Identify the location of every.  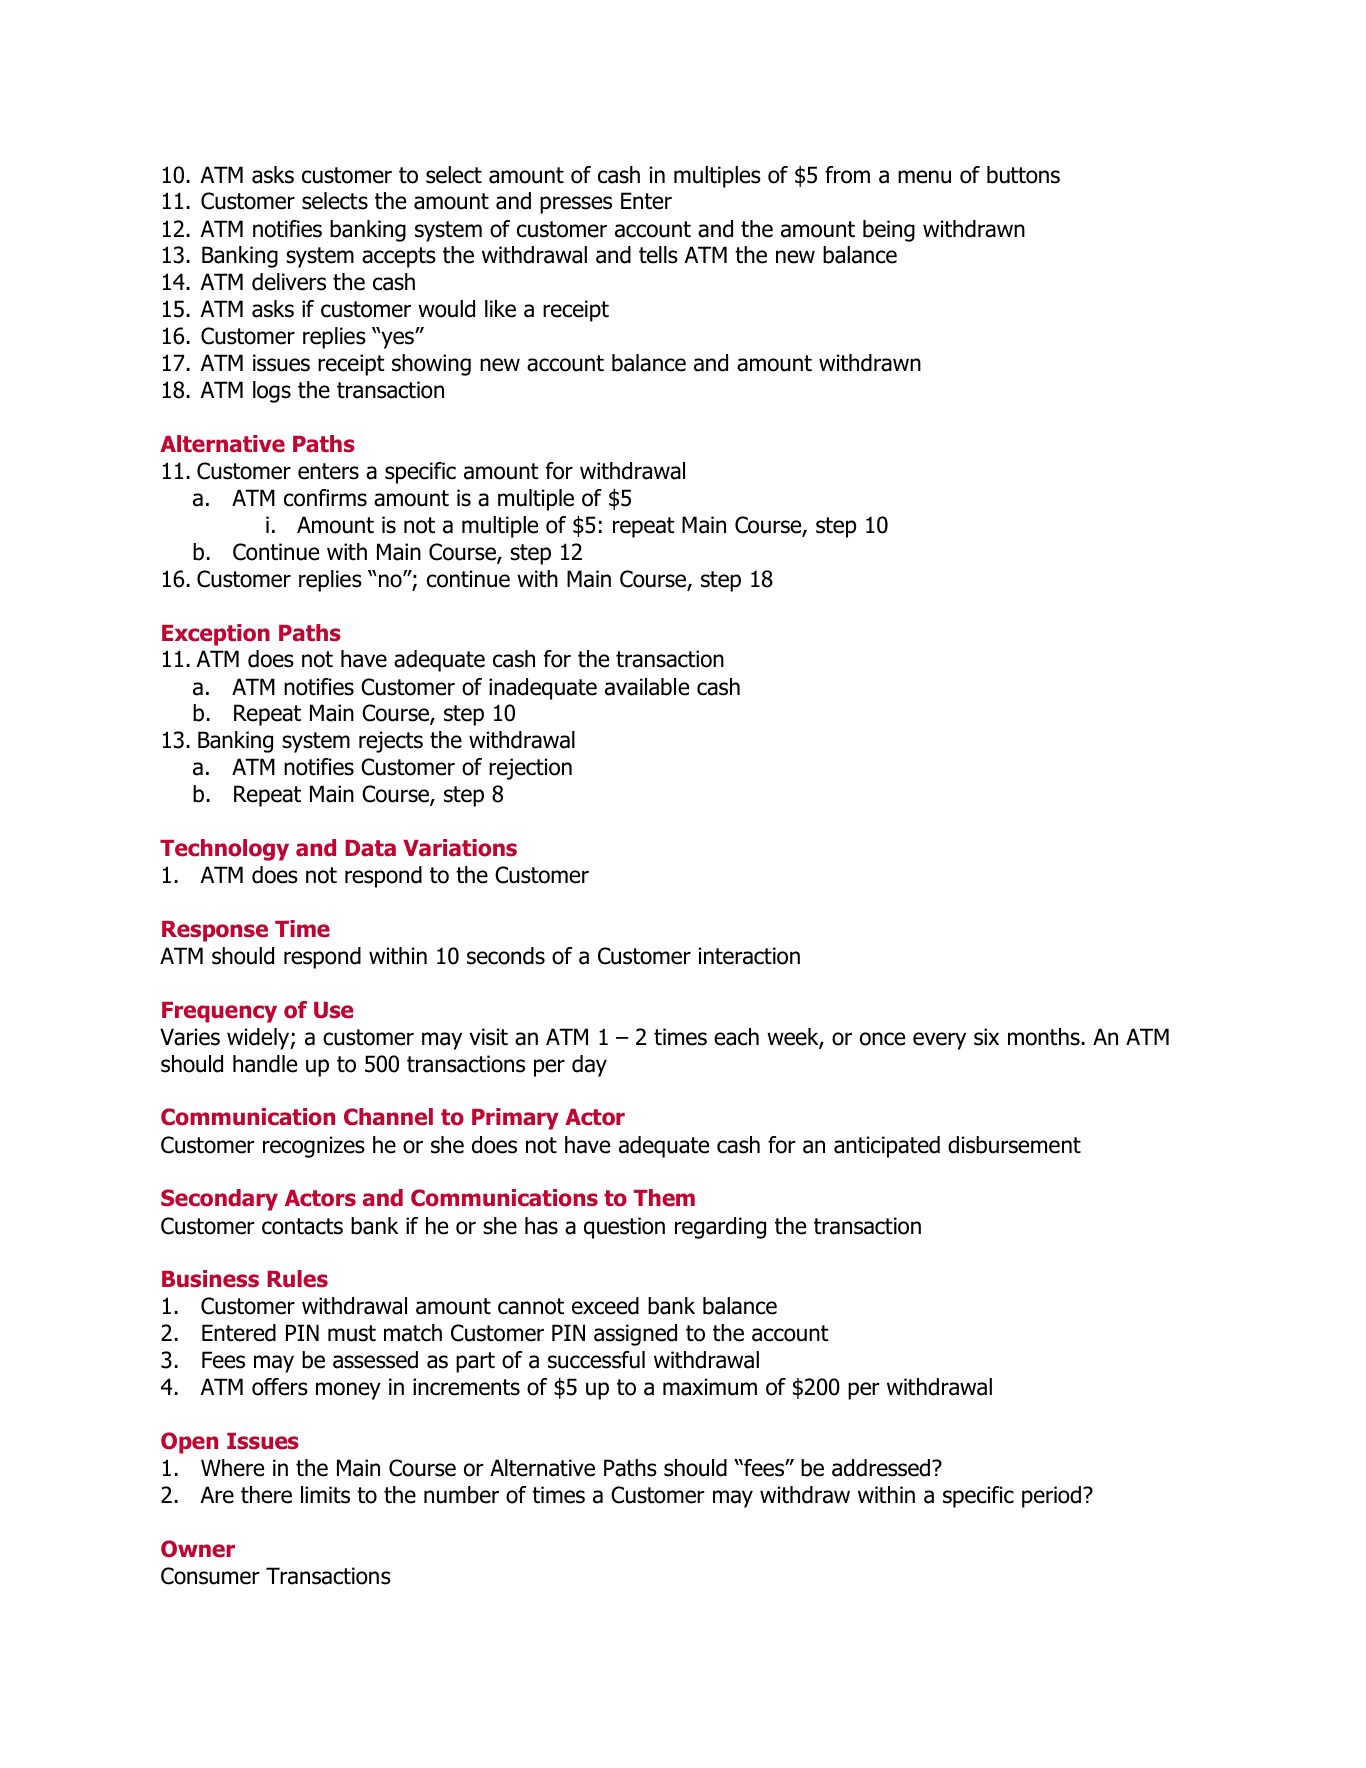
(939, 1041).
